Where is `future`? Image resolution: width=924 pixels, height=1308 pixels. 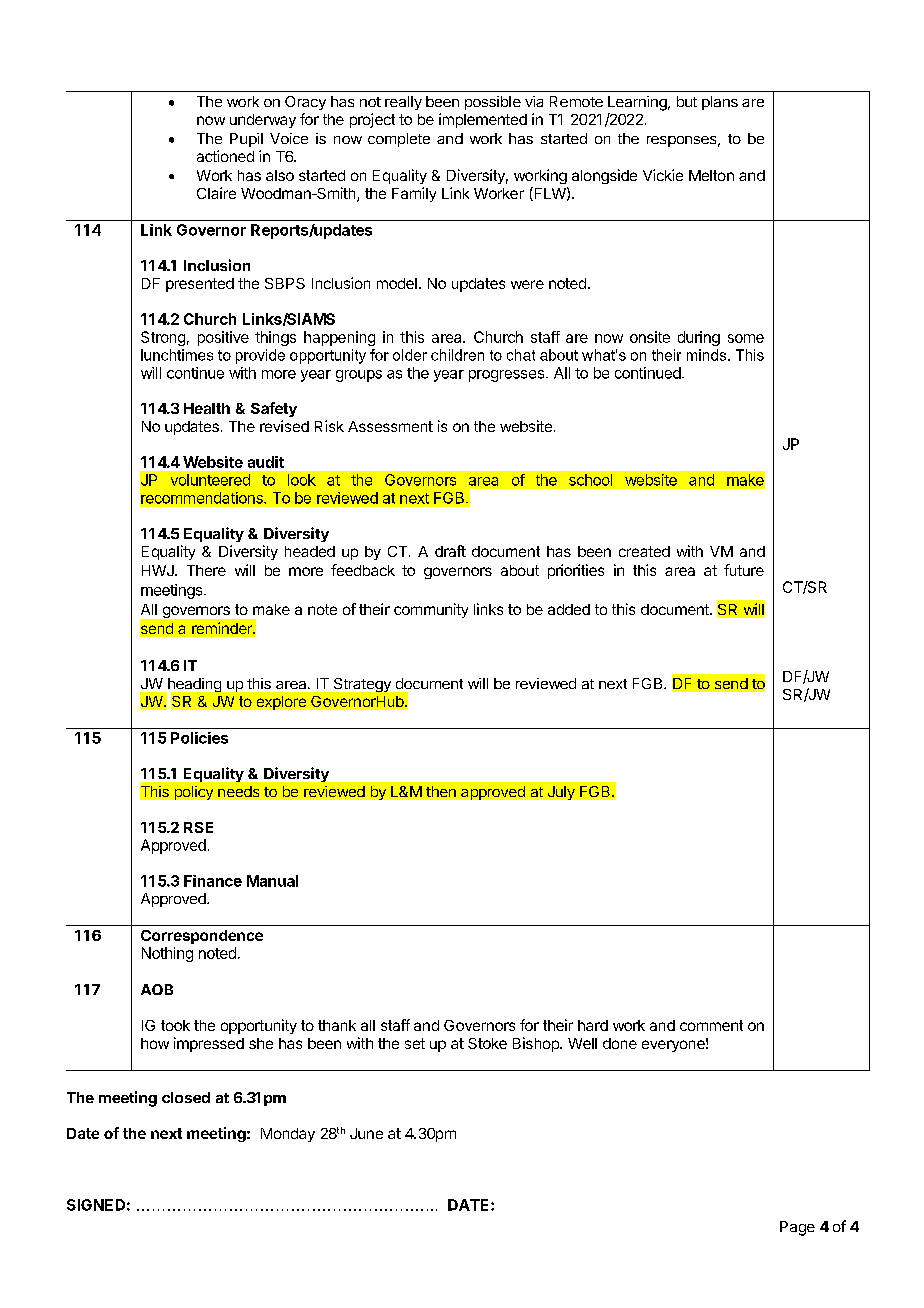
future is located at coordinates (744, 570).
